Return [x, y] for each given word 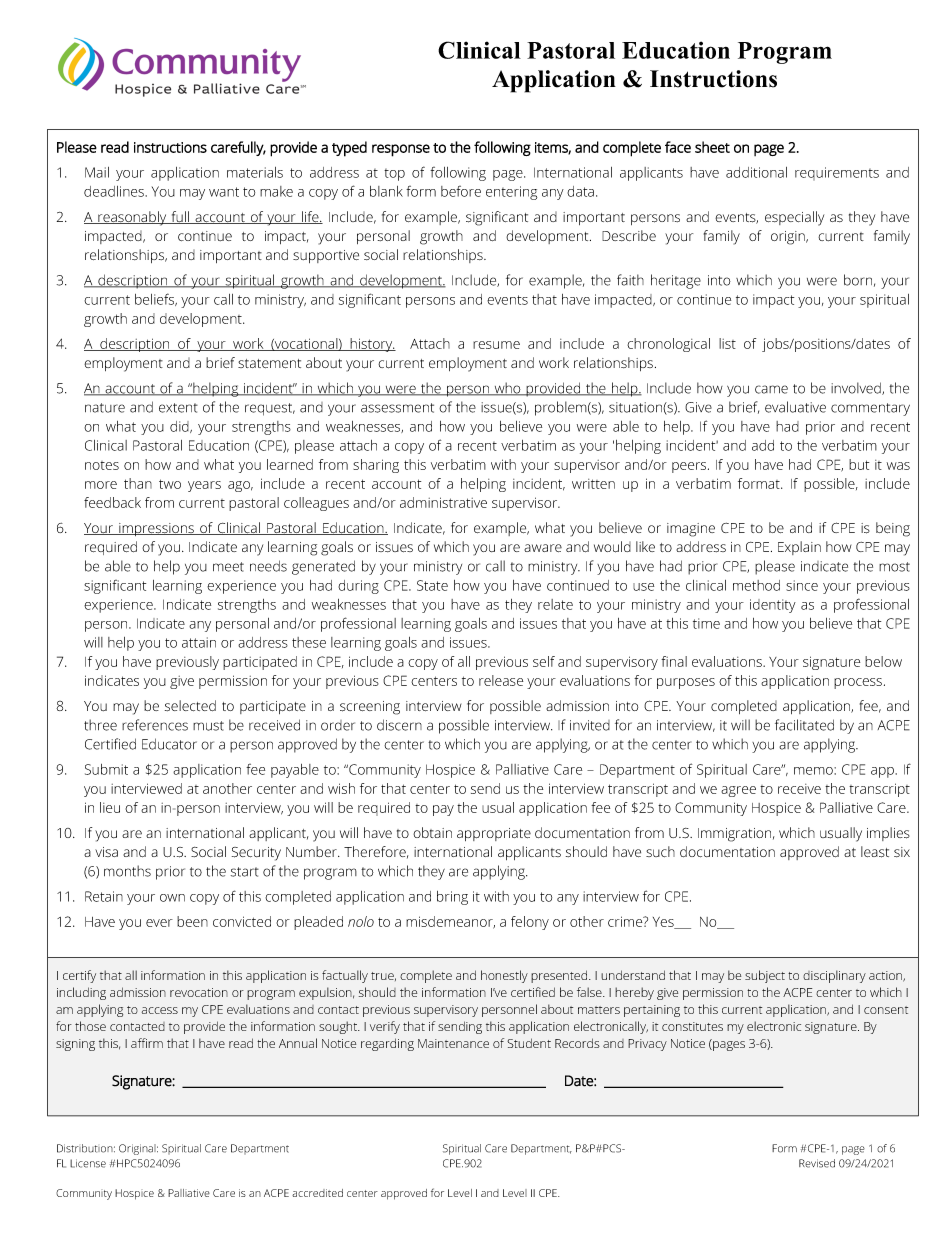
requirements [837, 173]
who [507, 389]
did [180, 427]
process [859, 683]
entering [511, 193]
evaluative [795, 407]
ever [159, 923]
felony [530, 923]
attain [199, 642]
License [88, 1163]
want [224, 192]
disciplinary [834, 976]
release [501, 680]
